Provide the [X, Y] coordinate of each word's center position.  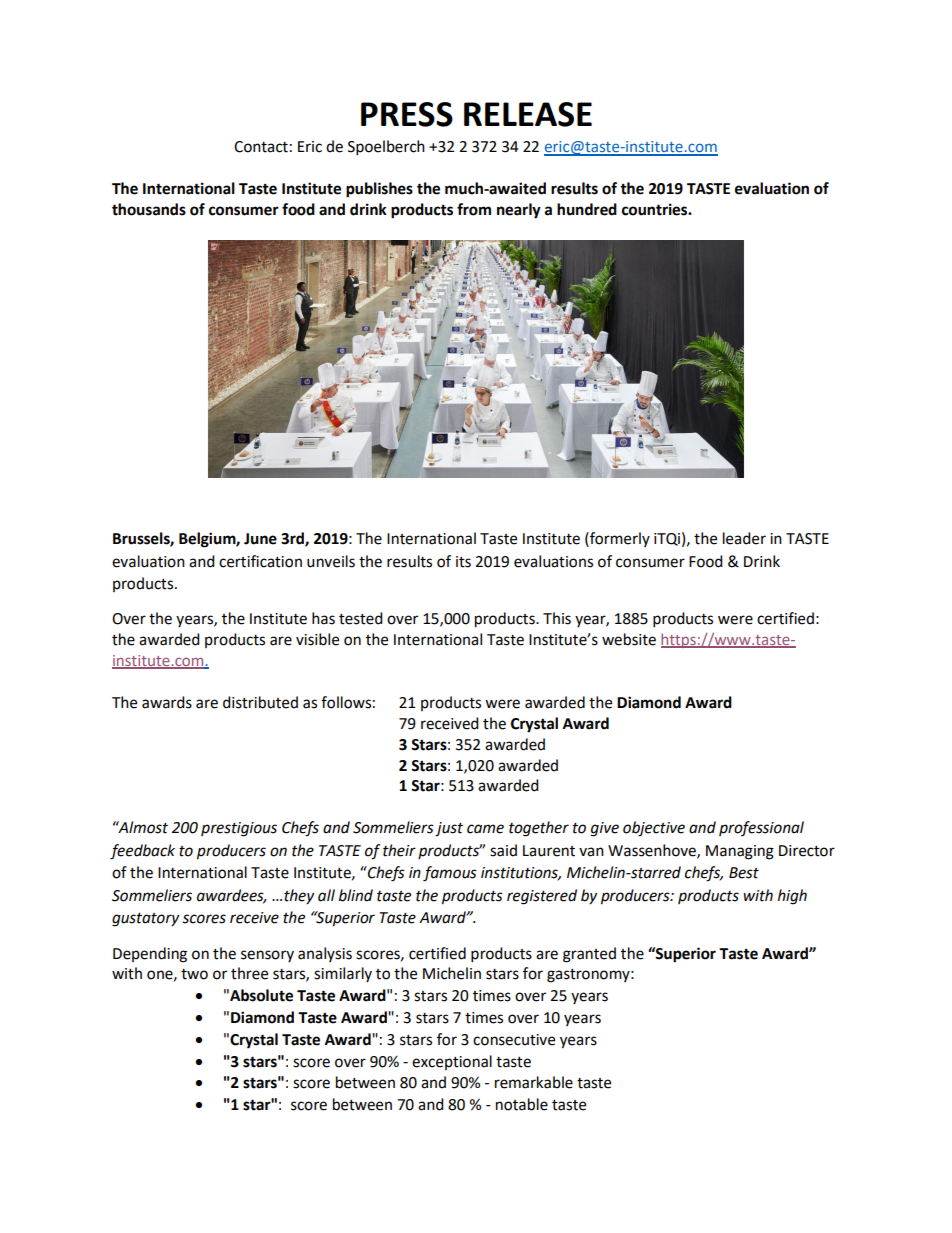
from [474, 209]
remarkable [534, 1082]
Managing [740, 852]
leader [744, 538]
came [485, 829]
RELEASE [528, 114]
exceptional [452, 1062]
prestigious [239, 829]
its [463, 562]
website [629, 639]
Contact [261, 147]
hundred [587, 209]
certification [260, 561]
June [260, 539]
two [194, 974]
